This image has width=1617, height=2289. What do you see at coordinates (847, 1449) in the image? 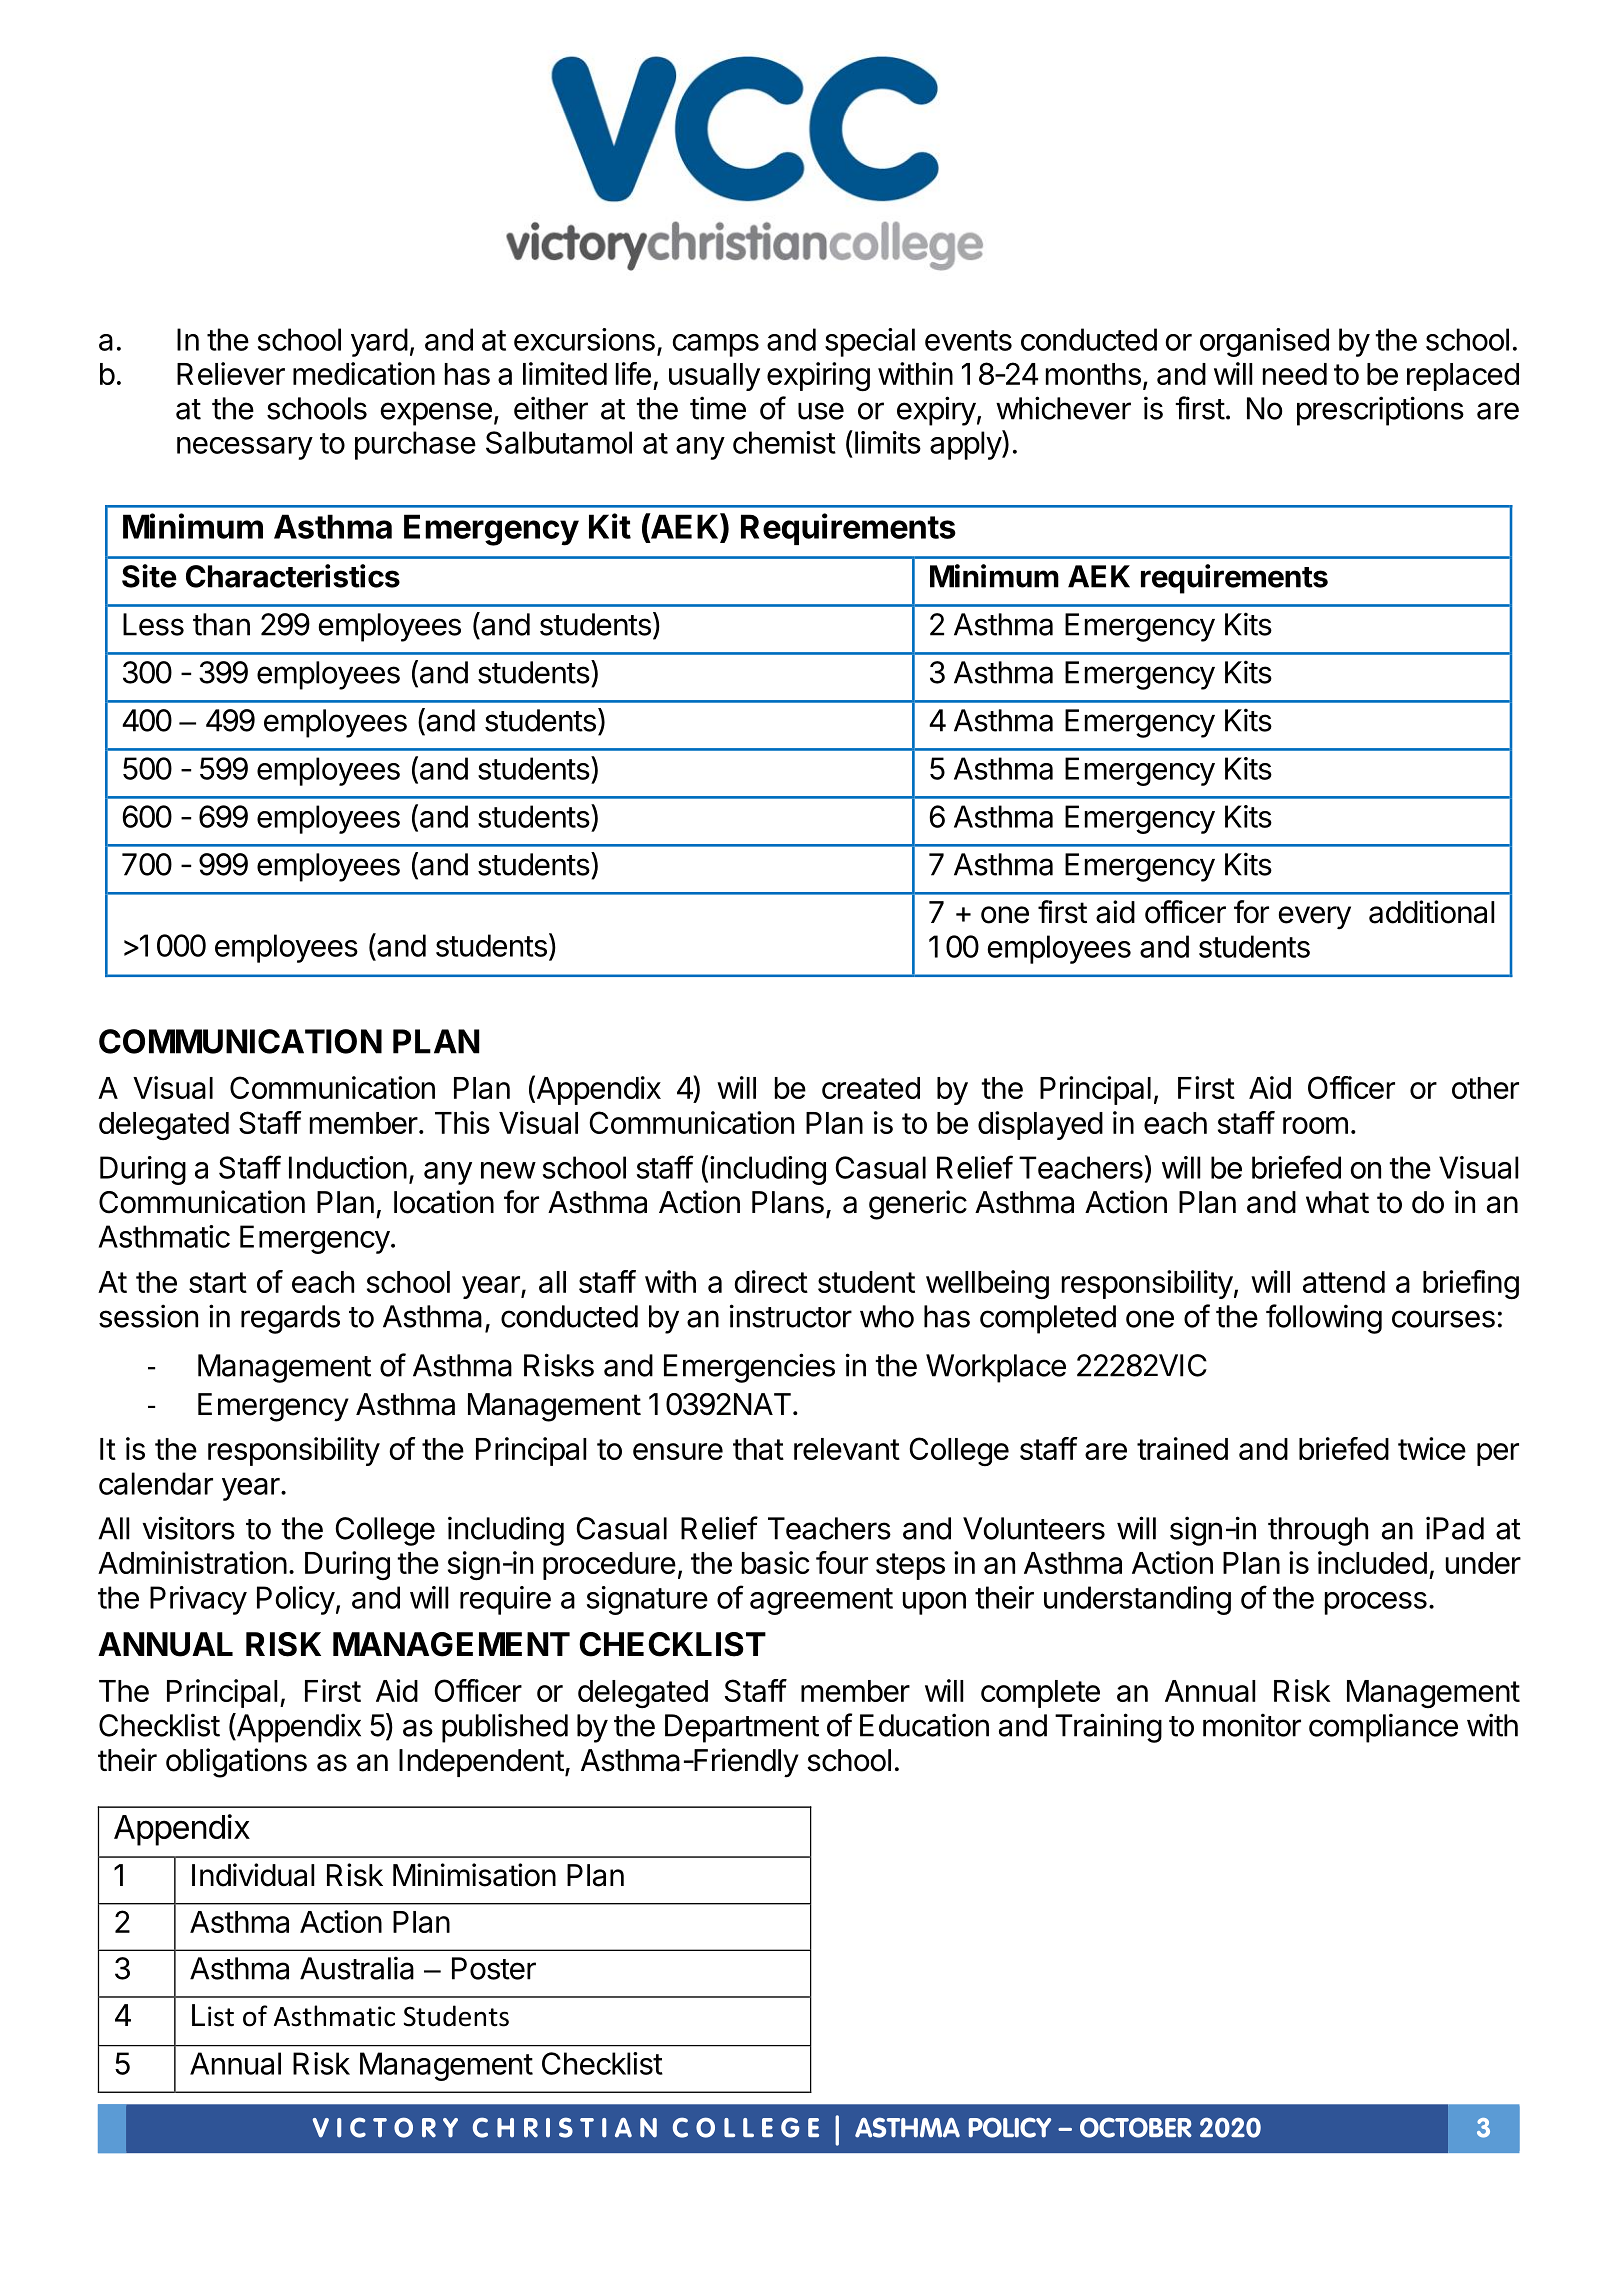
I see `relevant` at bounding box center [847, 1449].
